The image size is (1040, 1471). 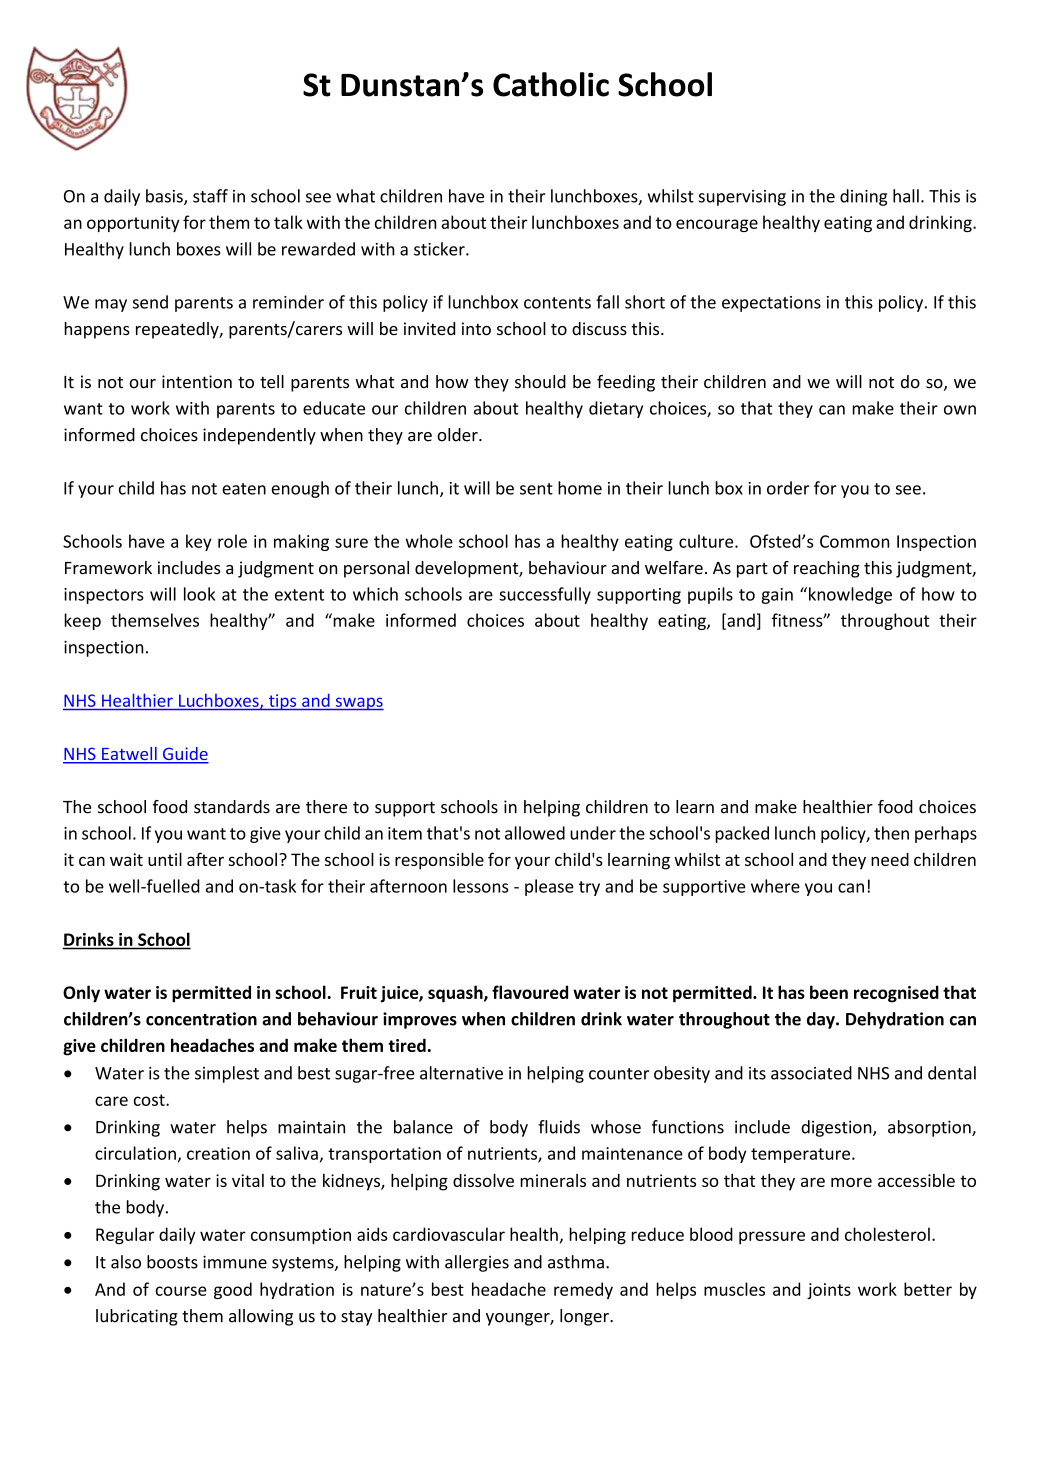 What do you see at coordinates (477, 1263) in the screenshot?
I see `allergies` at bounding box center [477, 1263].
